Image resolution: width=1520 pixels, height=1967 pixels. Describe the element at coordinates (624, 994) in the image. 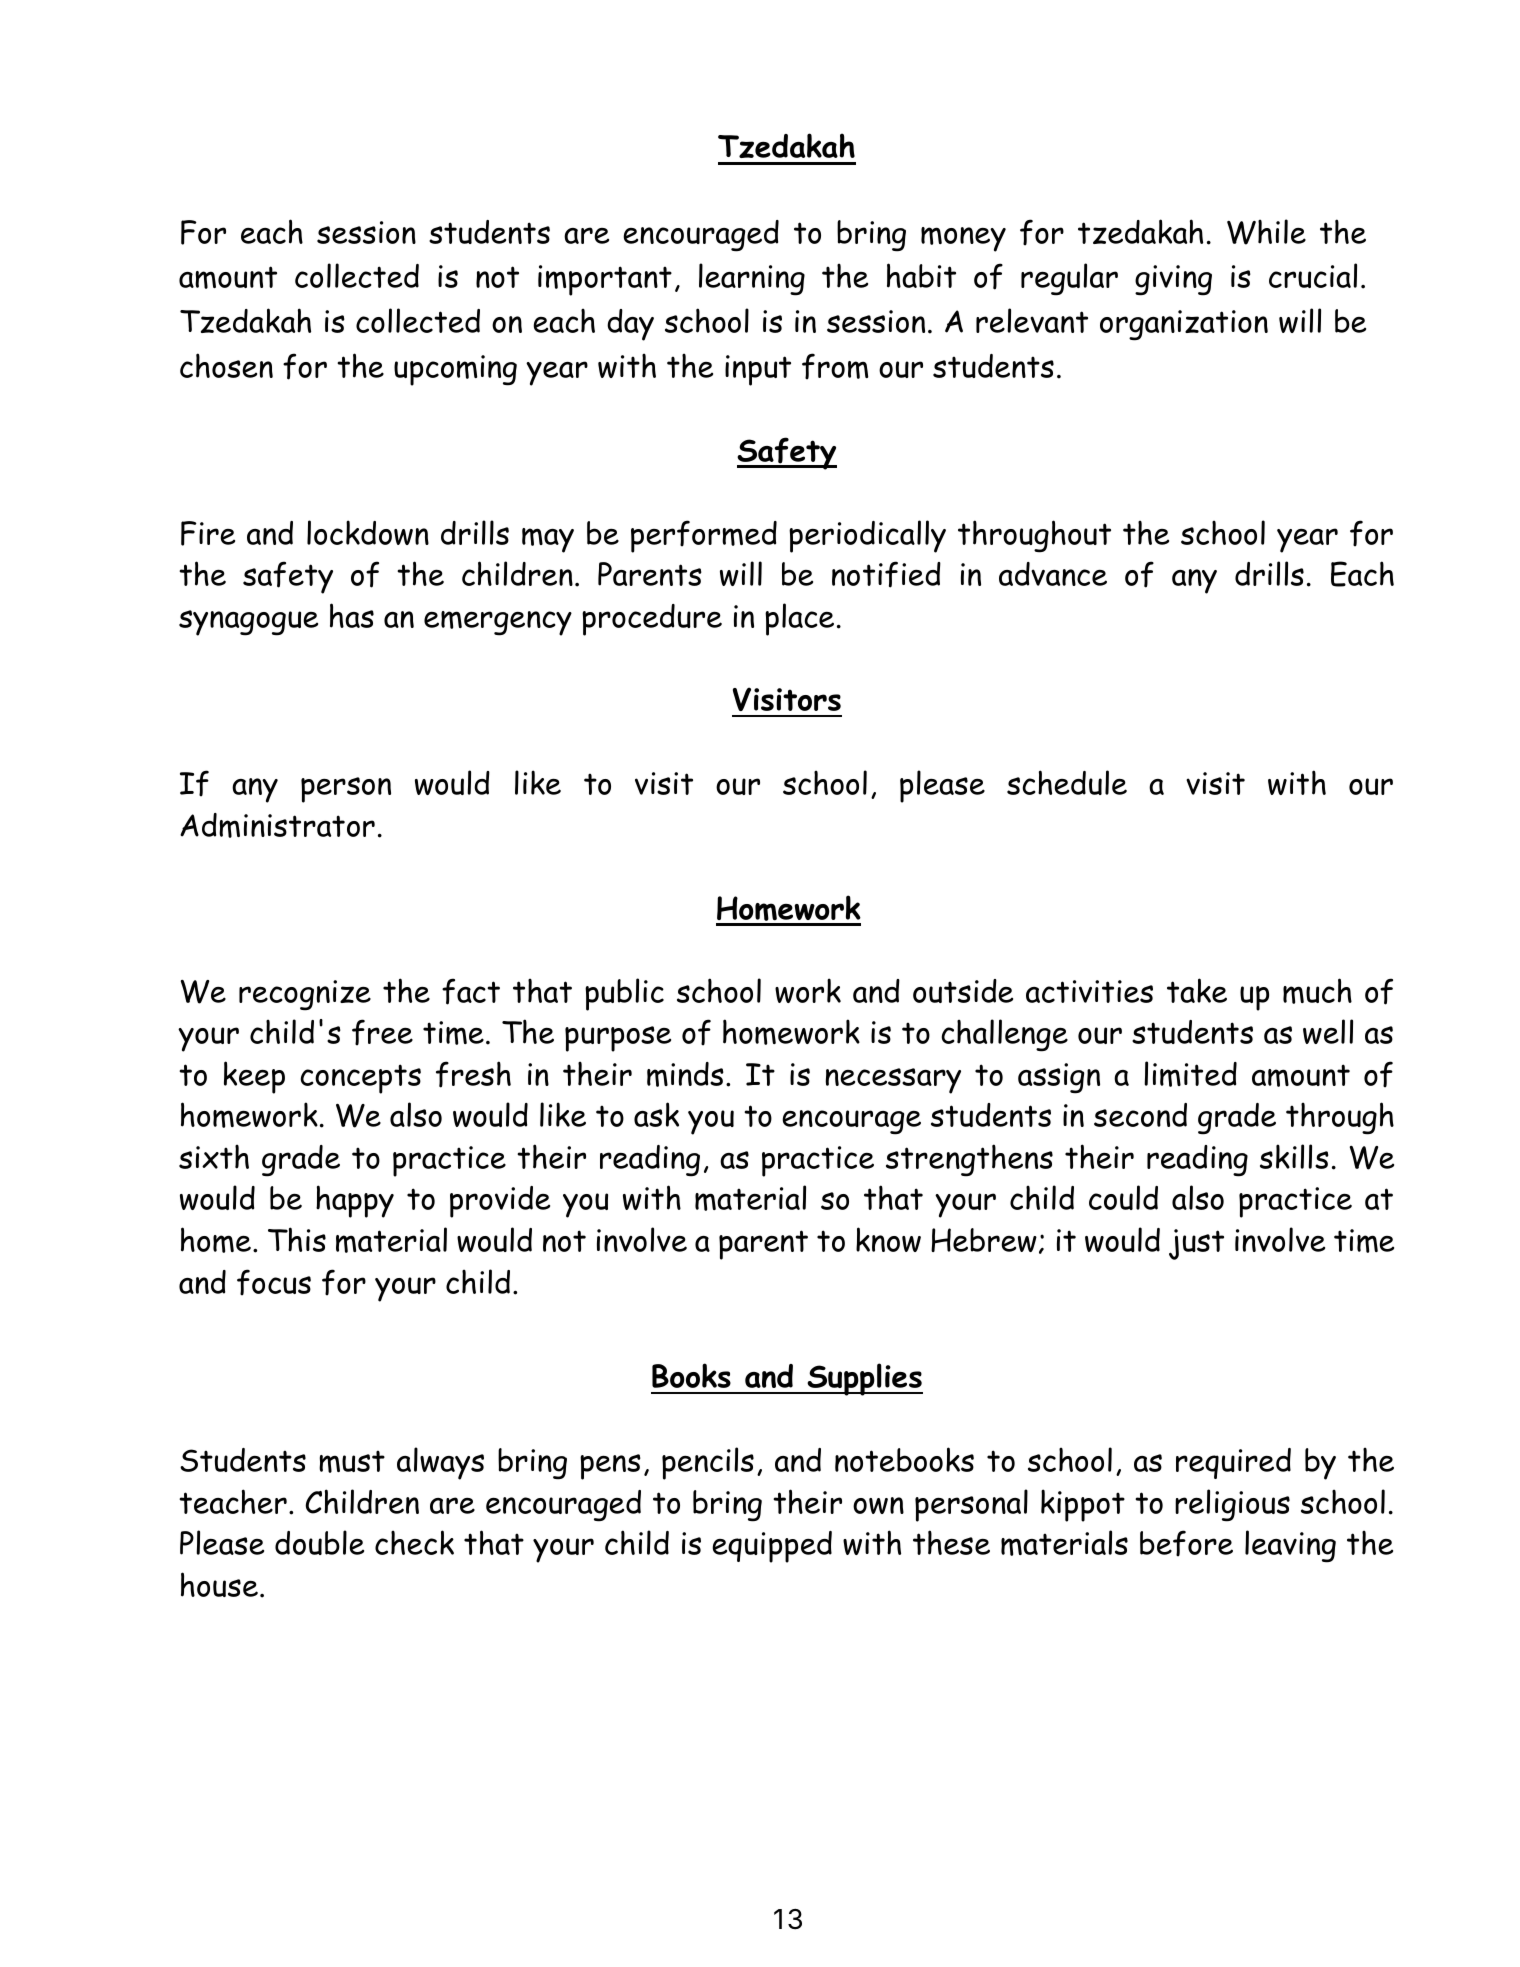

I see `public` at that location.
